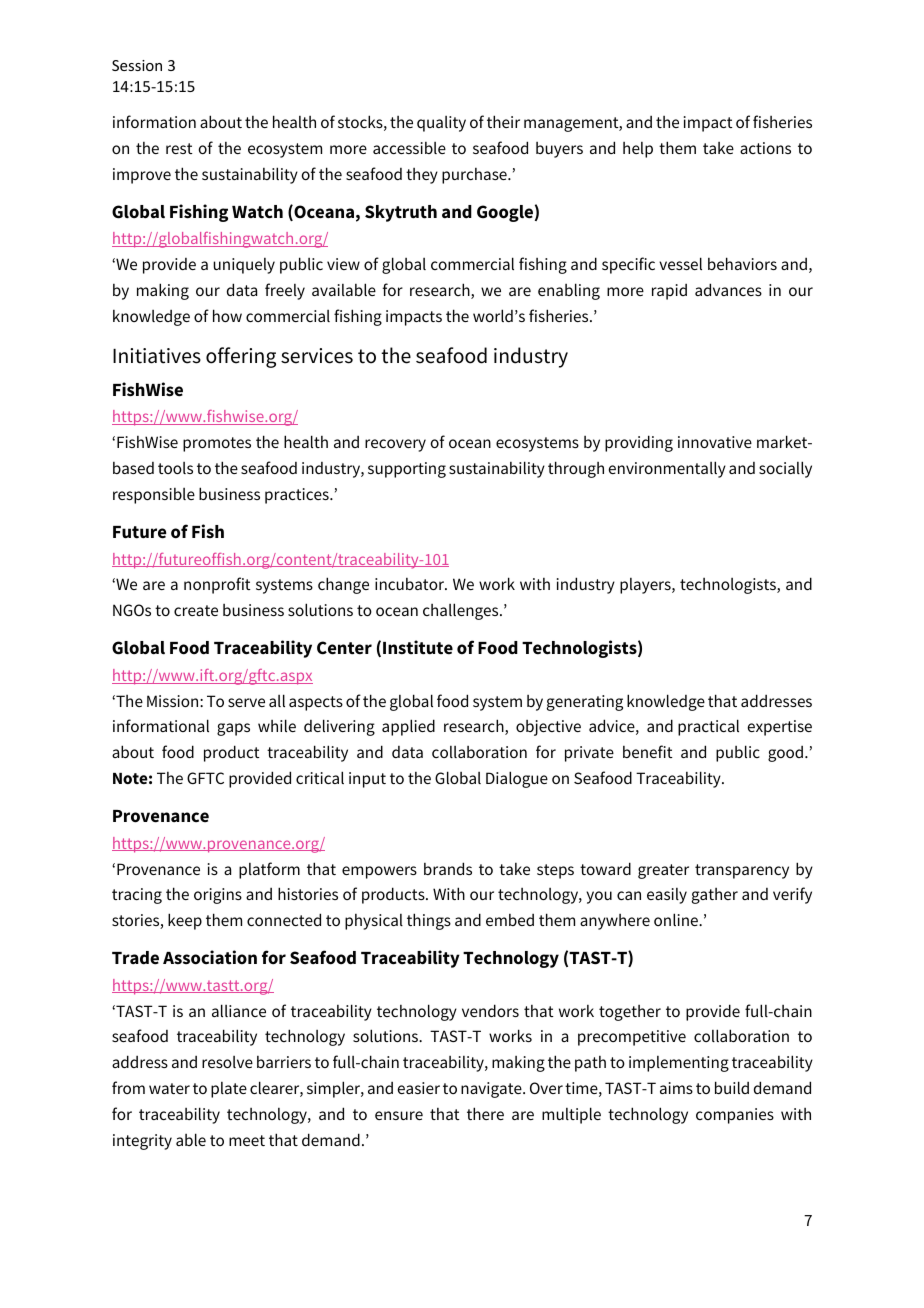 The image size is (924, 1308). Describe the element at coordinates (715, 442) in the document. I see `innovative` at that location.
